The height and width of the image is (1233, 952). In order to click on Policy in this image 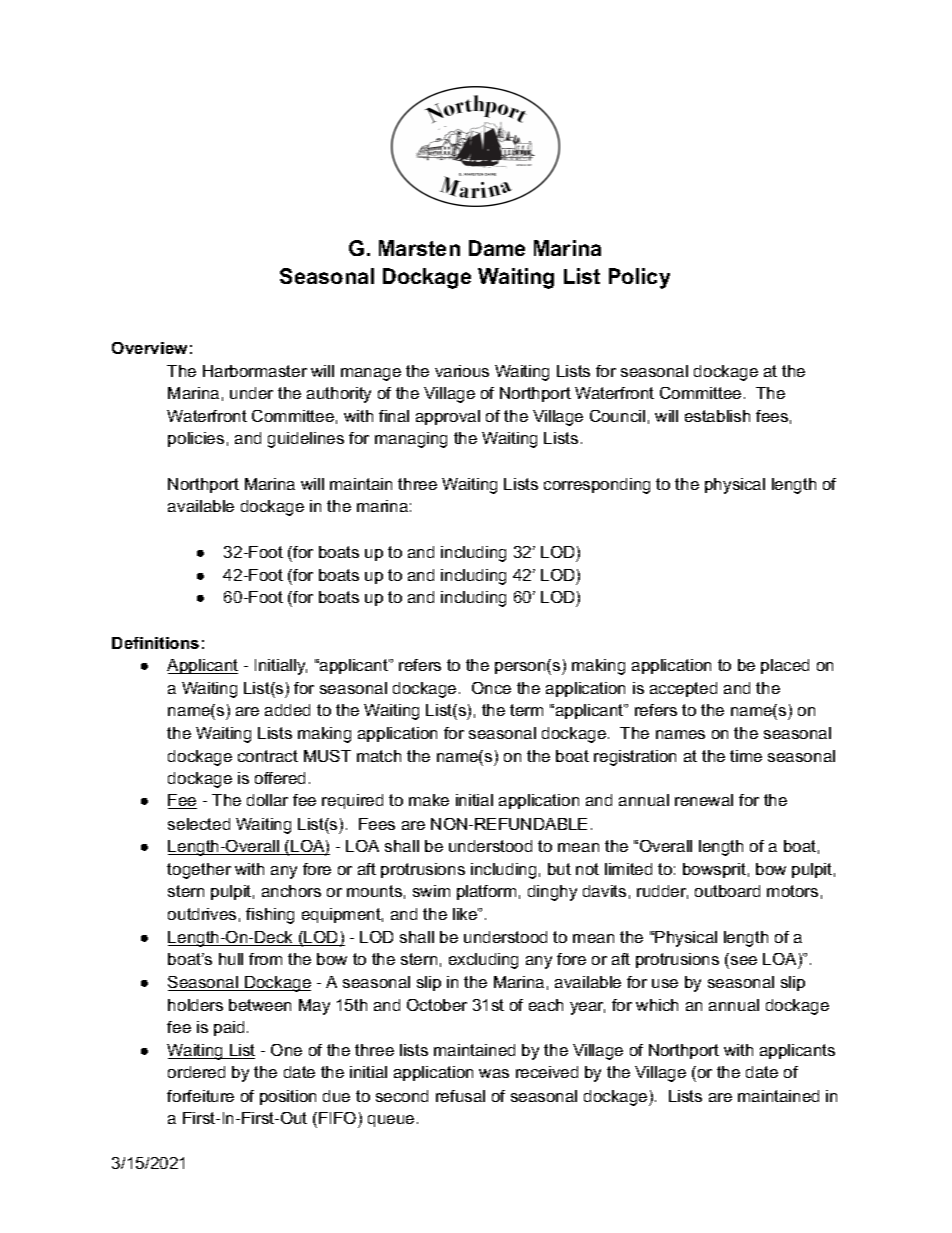, I will do `click(639, 278)`.
